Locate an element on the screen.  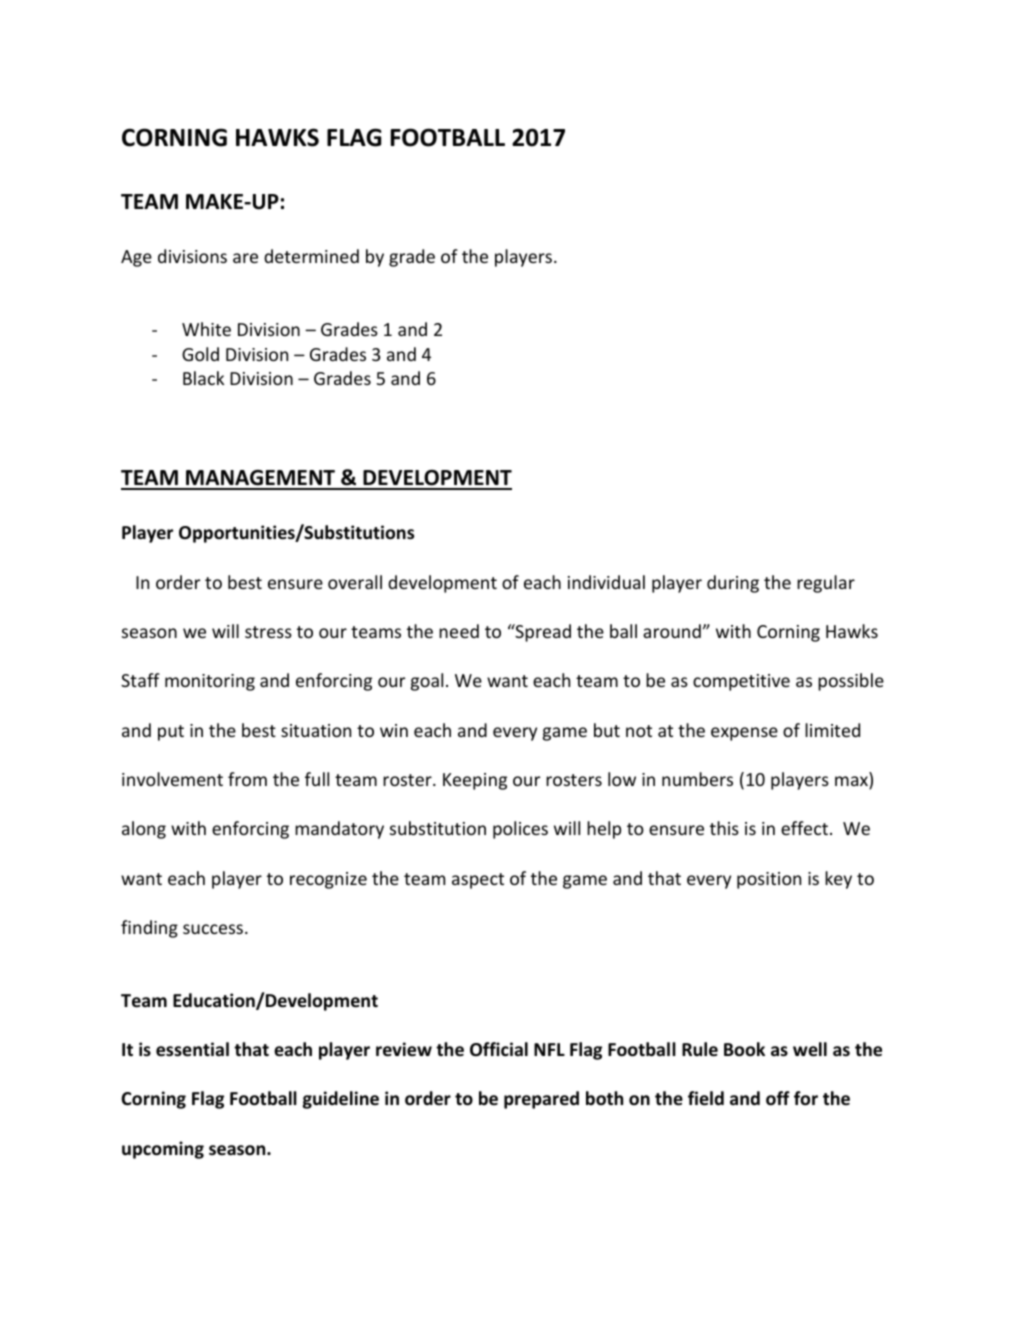
upcoming is located at coordinates (163, 1150).
